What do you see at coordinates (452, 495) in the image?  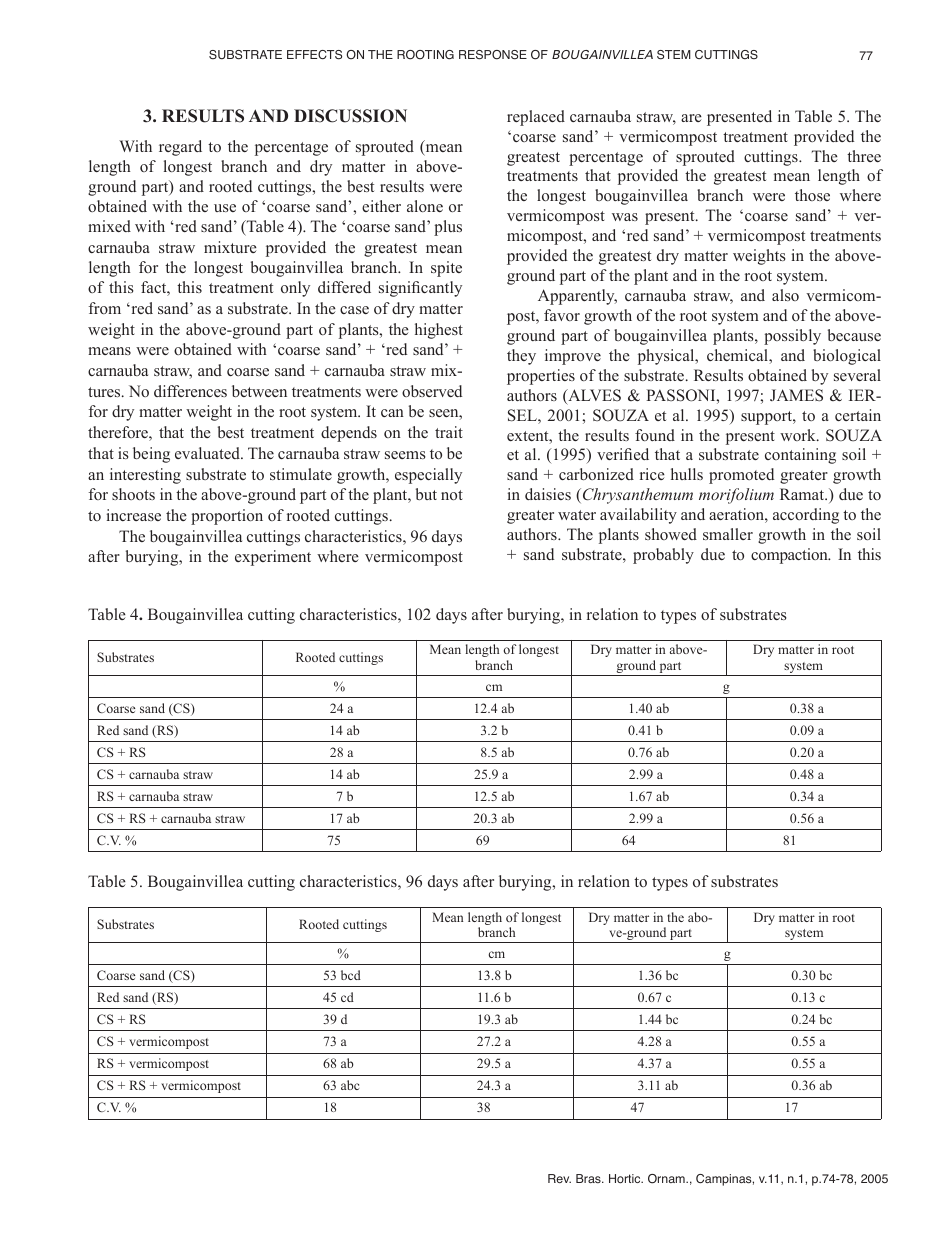 I see `not` at bounding box center [452, 495].
